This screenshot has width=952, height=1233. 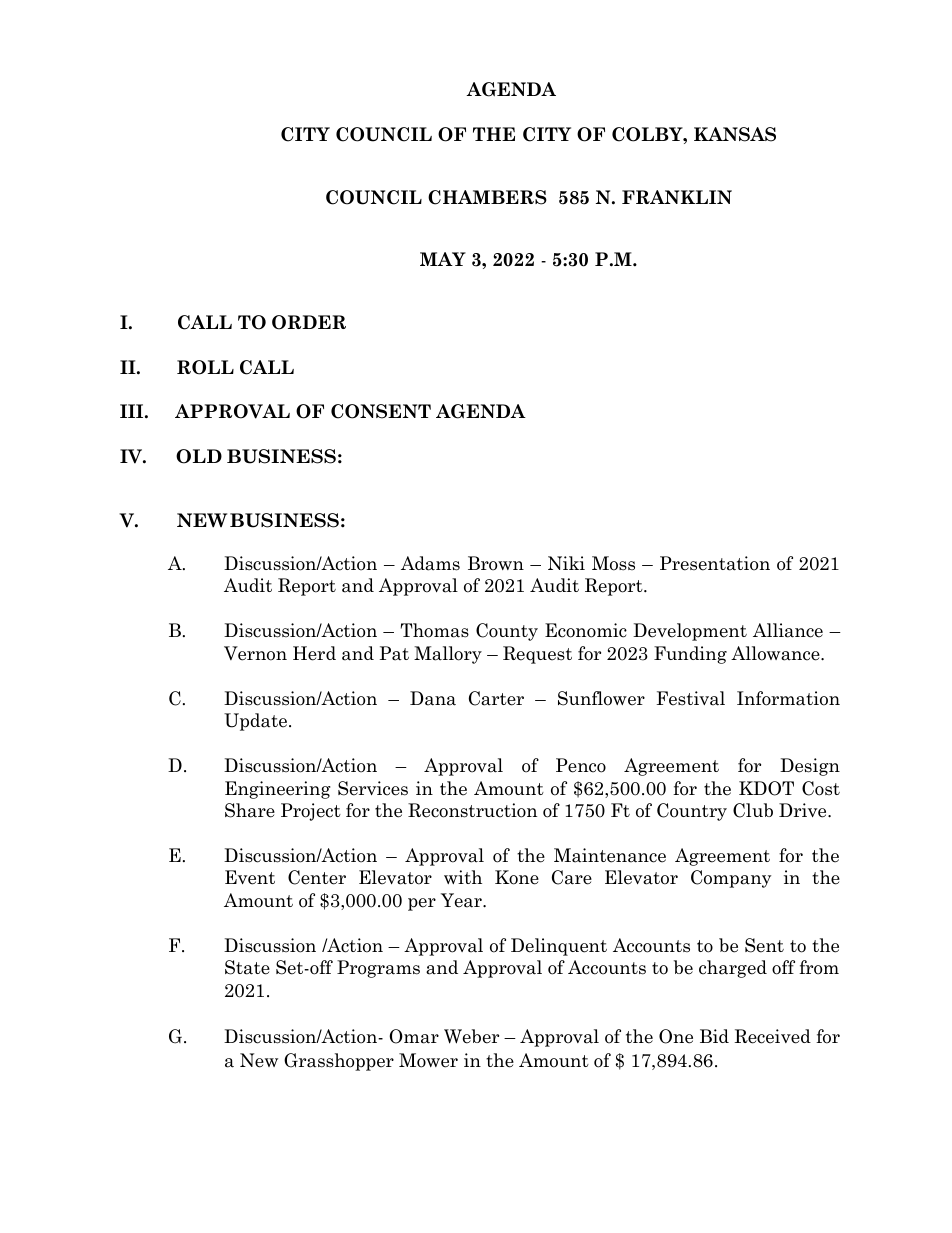 I want to click on Design, so click(x=810, y=767).
